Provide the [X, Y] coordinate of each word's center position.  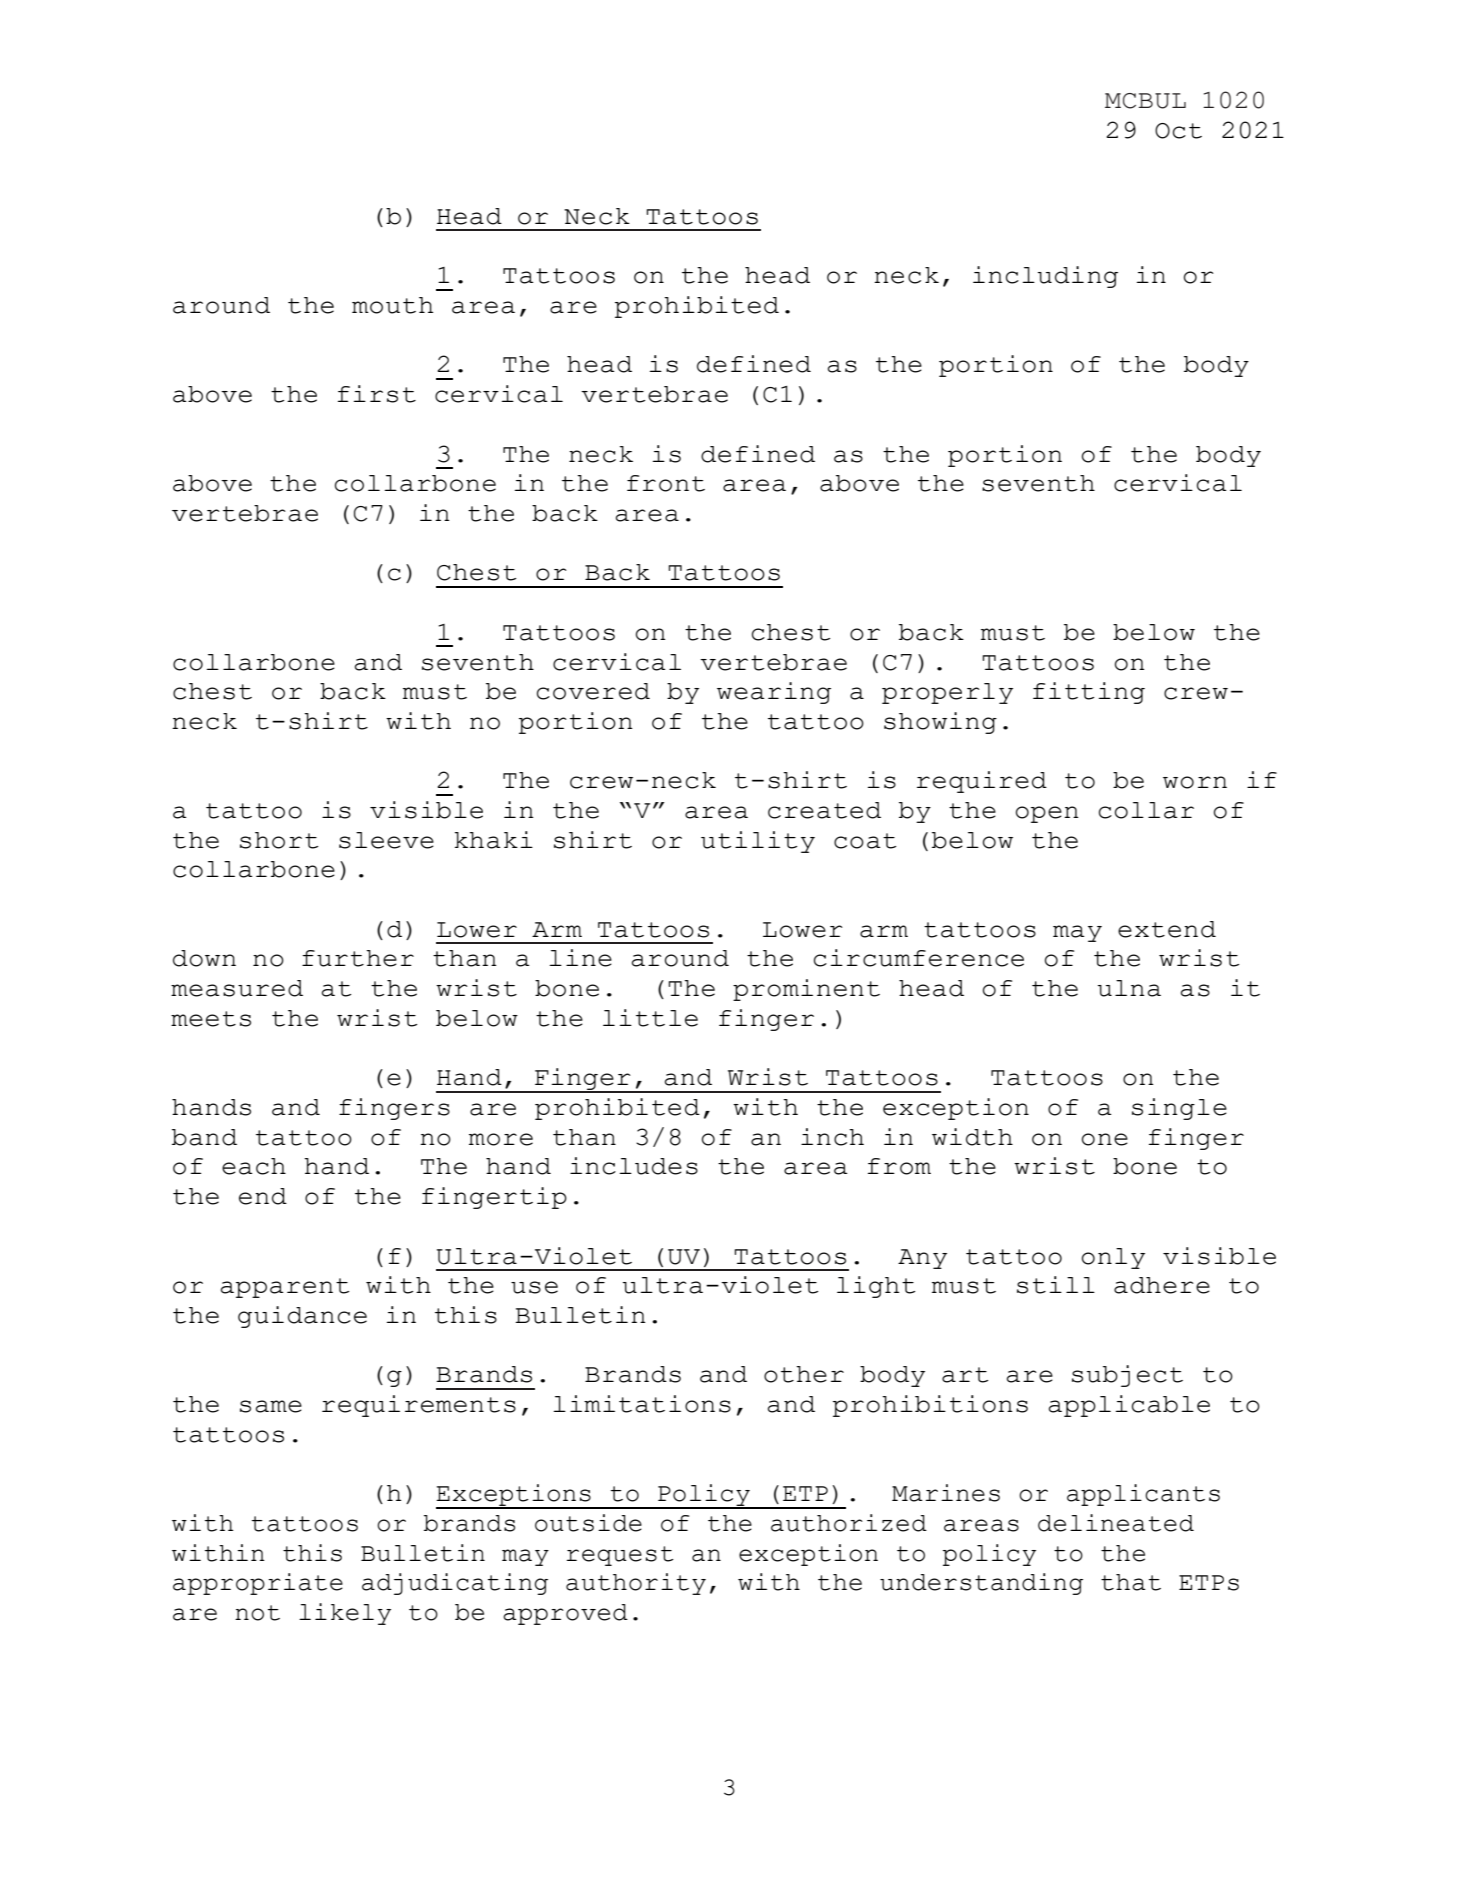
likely [345, 1614]
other [804, 1374]
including [1045, 277]
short [279, 840]
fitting [1089, 693]
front [666, 483]
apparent [285, 1288]
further [358, 958]
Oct [1178, 131]
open [1047, 814]
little [650, 1018]
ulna [1129, 988]
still [1056, 1285]
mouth [392, 305]
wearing [774, 693]
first [377, 394]
